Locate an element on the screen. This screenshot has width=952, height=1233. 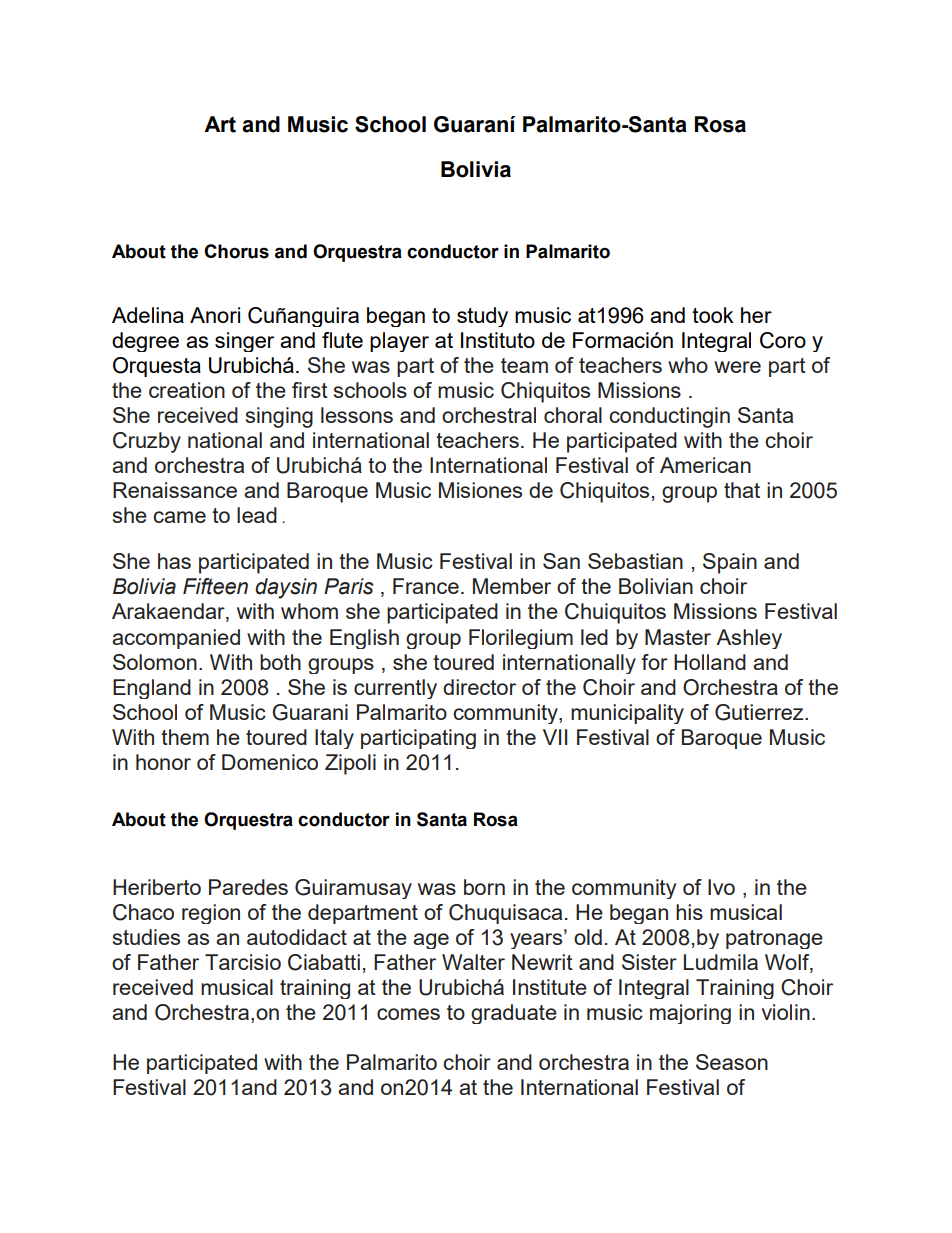
born is located at coordinates (484, 887).
